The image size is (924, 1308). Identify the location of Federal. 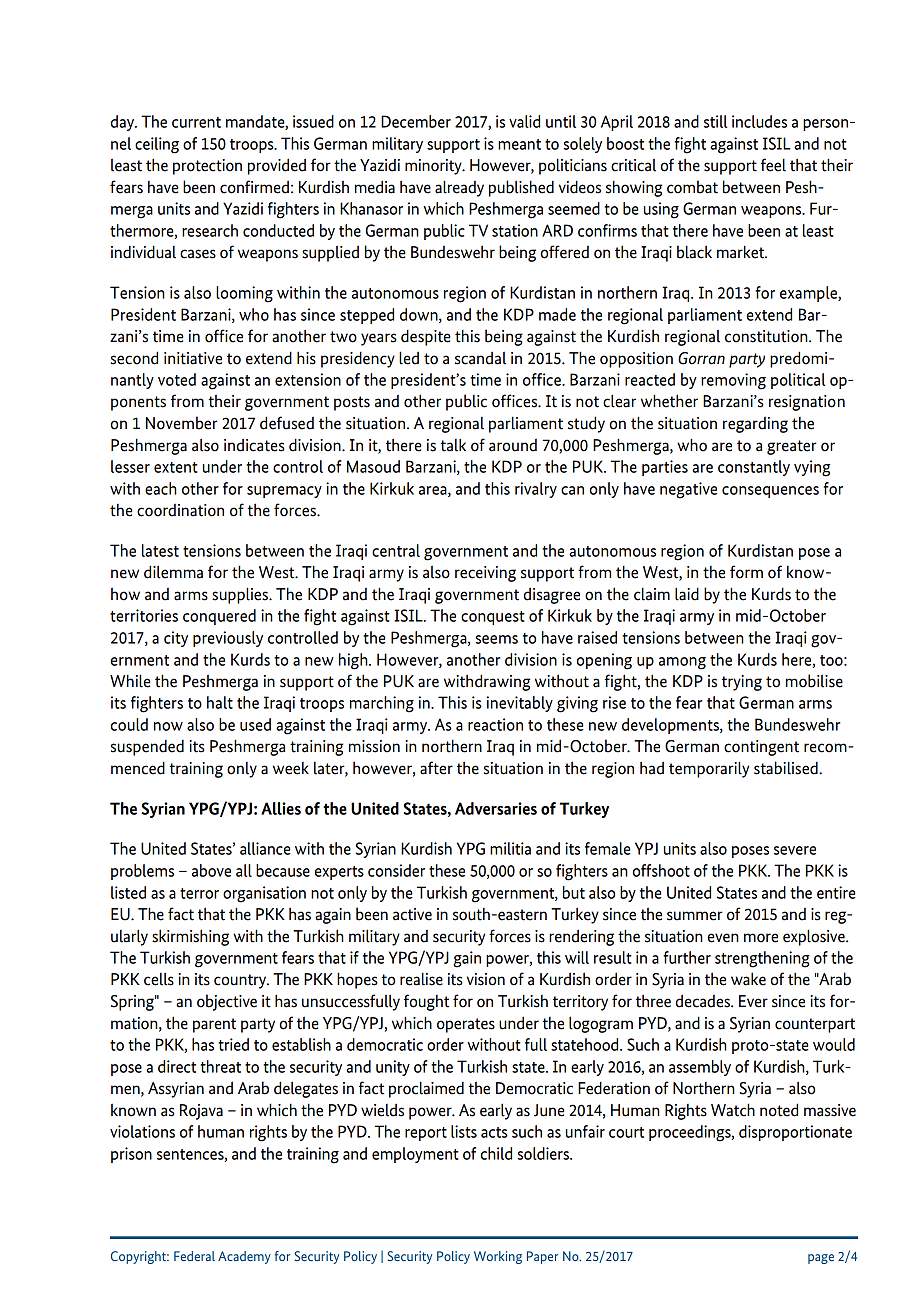
(194, 1256).
